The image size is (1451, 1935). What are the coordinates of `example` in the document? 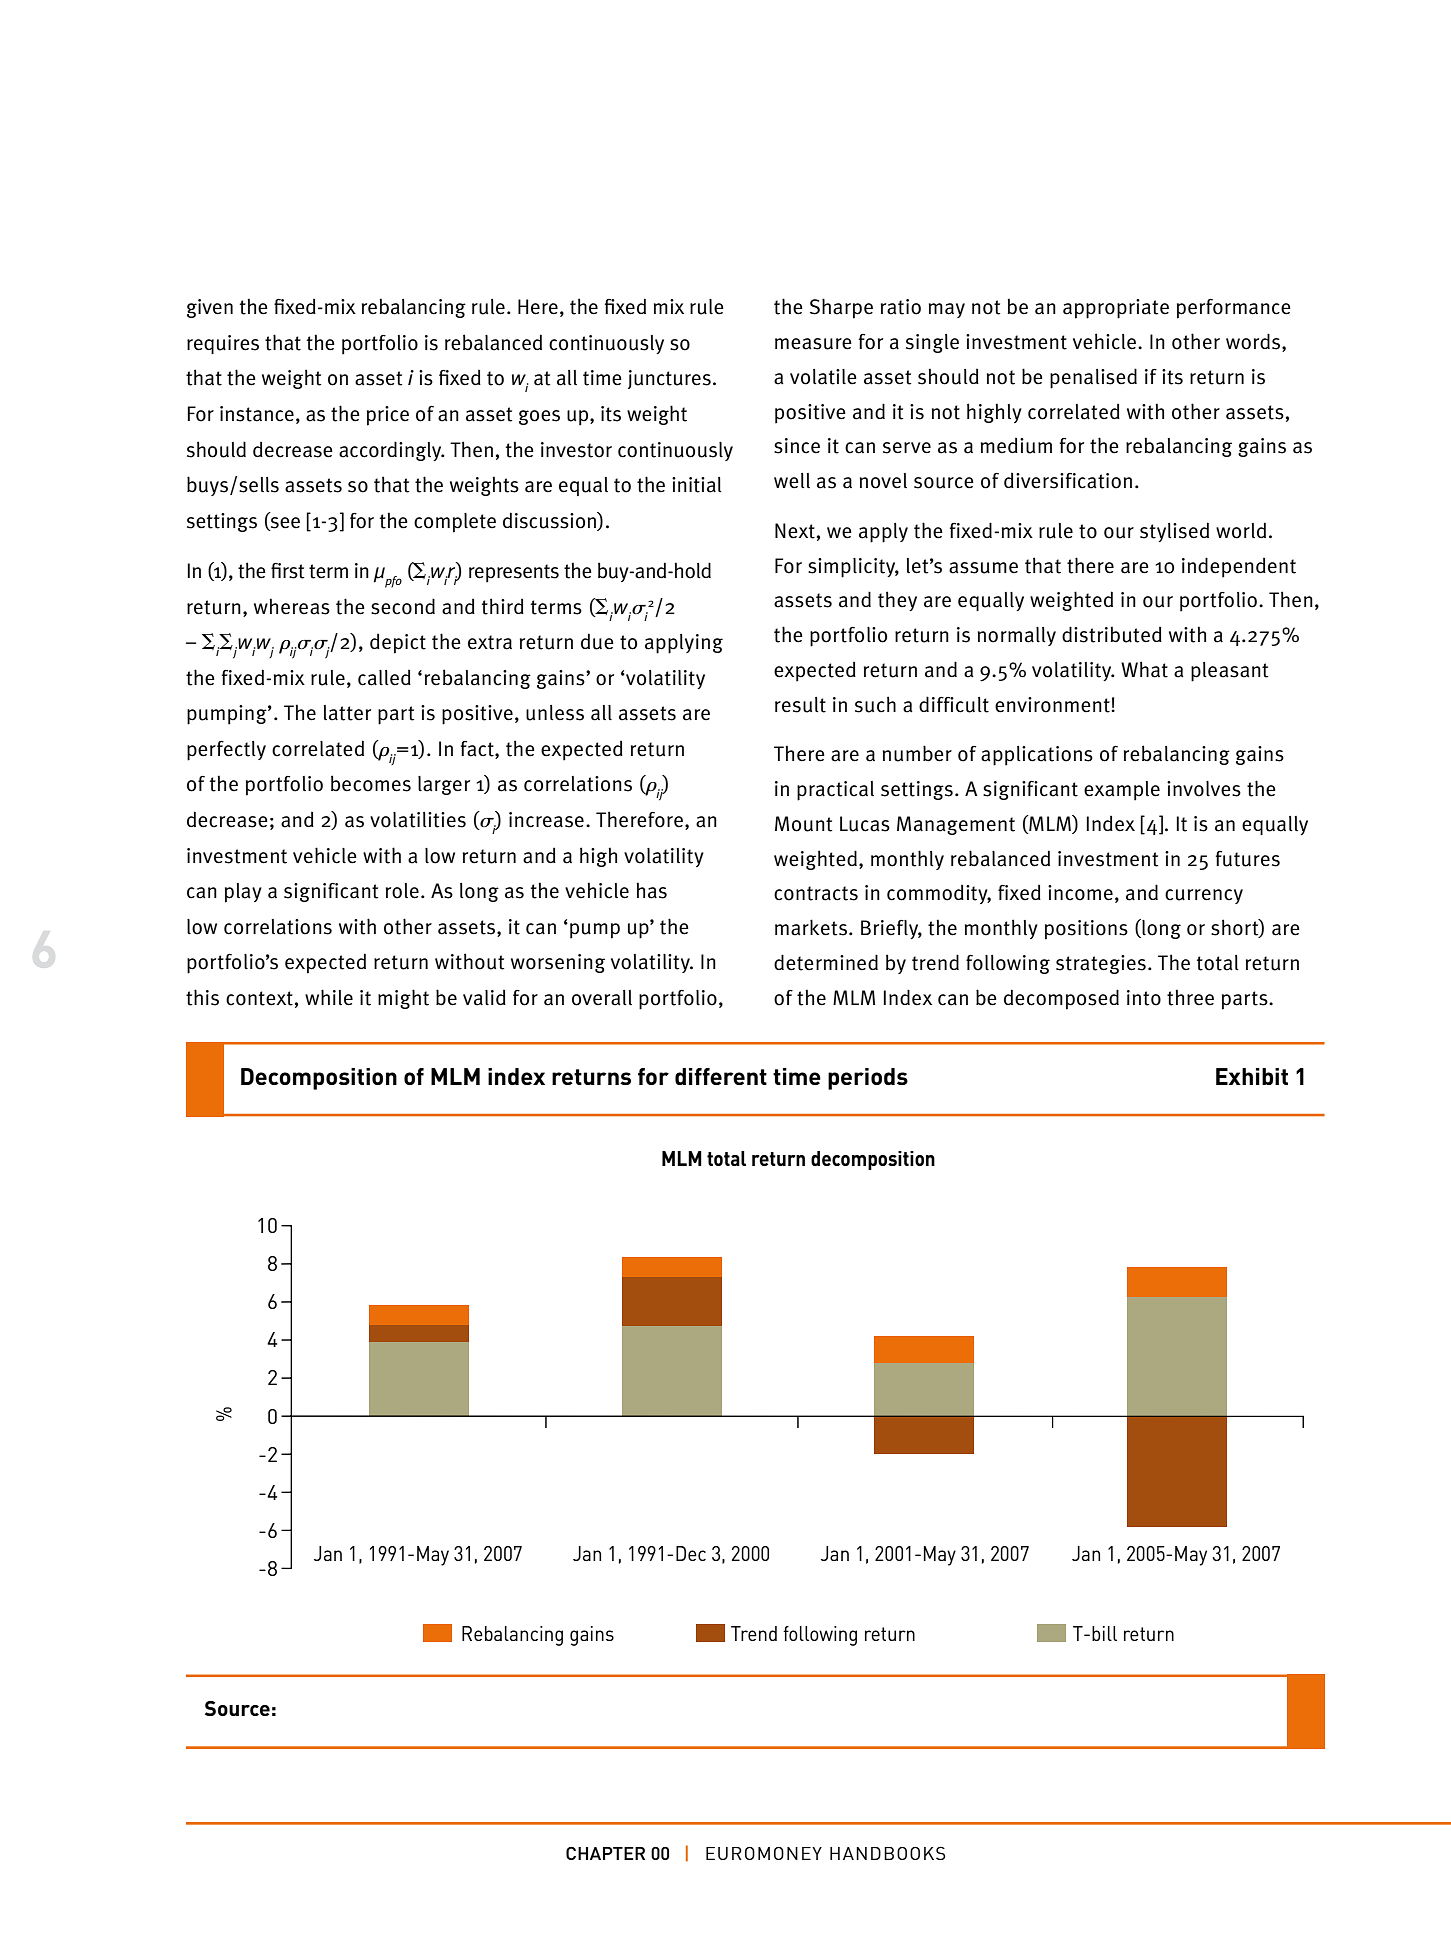 It's located at (1122, 791).
